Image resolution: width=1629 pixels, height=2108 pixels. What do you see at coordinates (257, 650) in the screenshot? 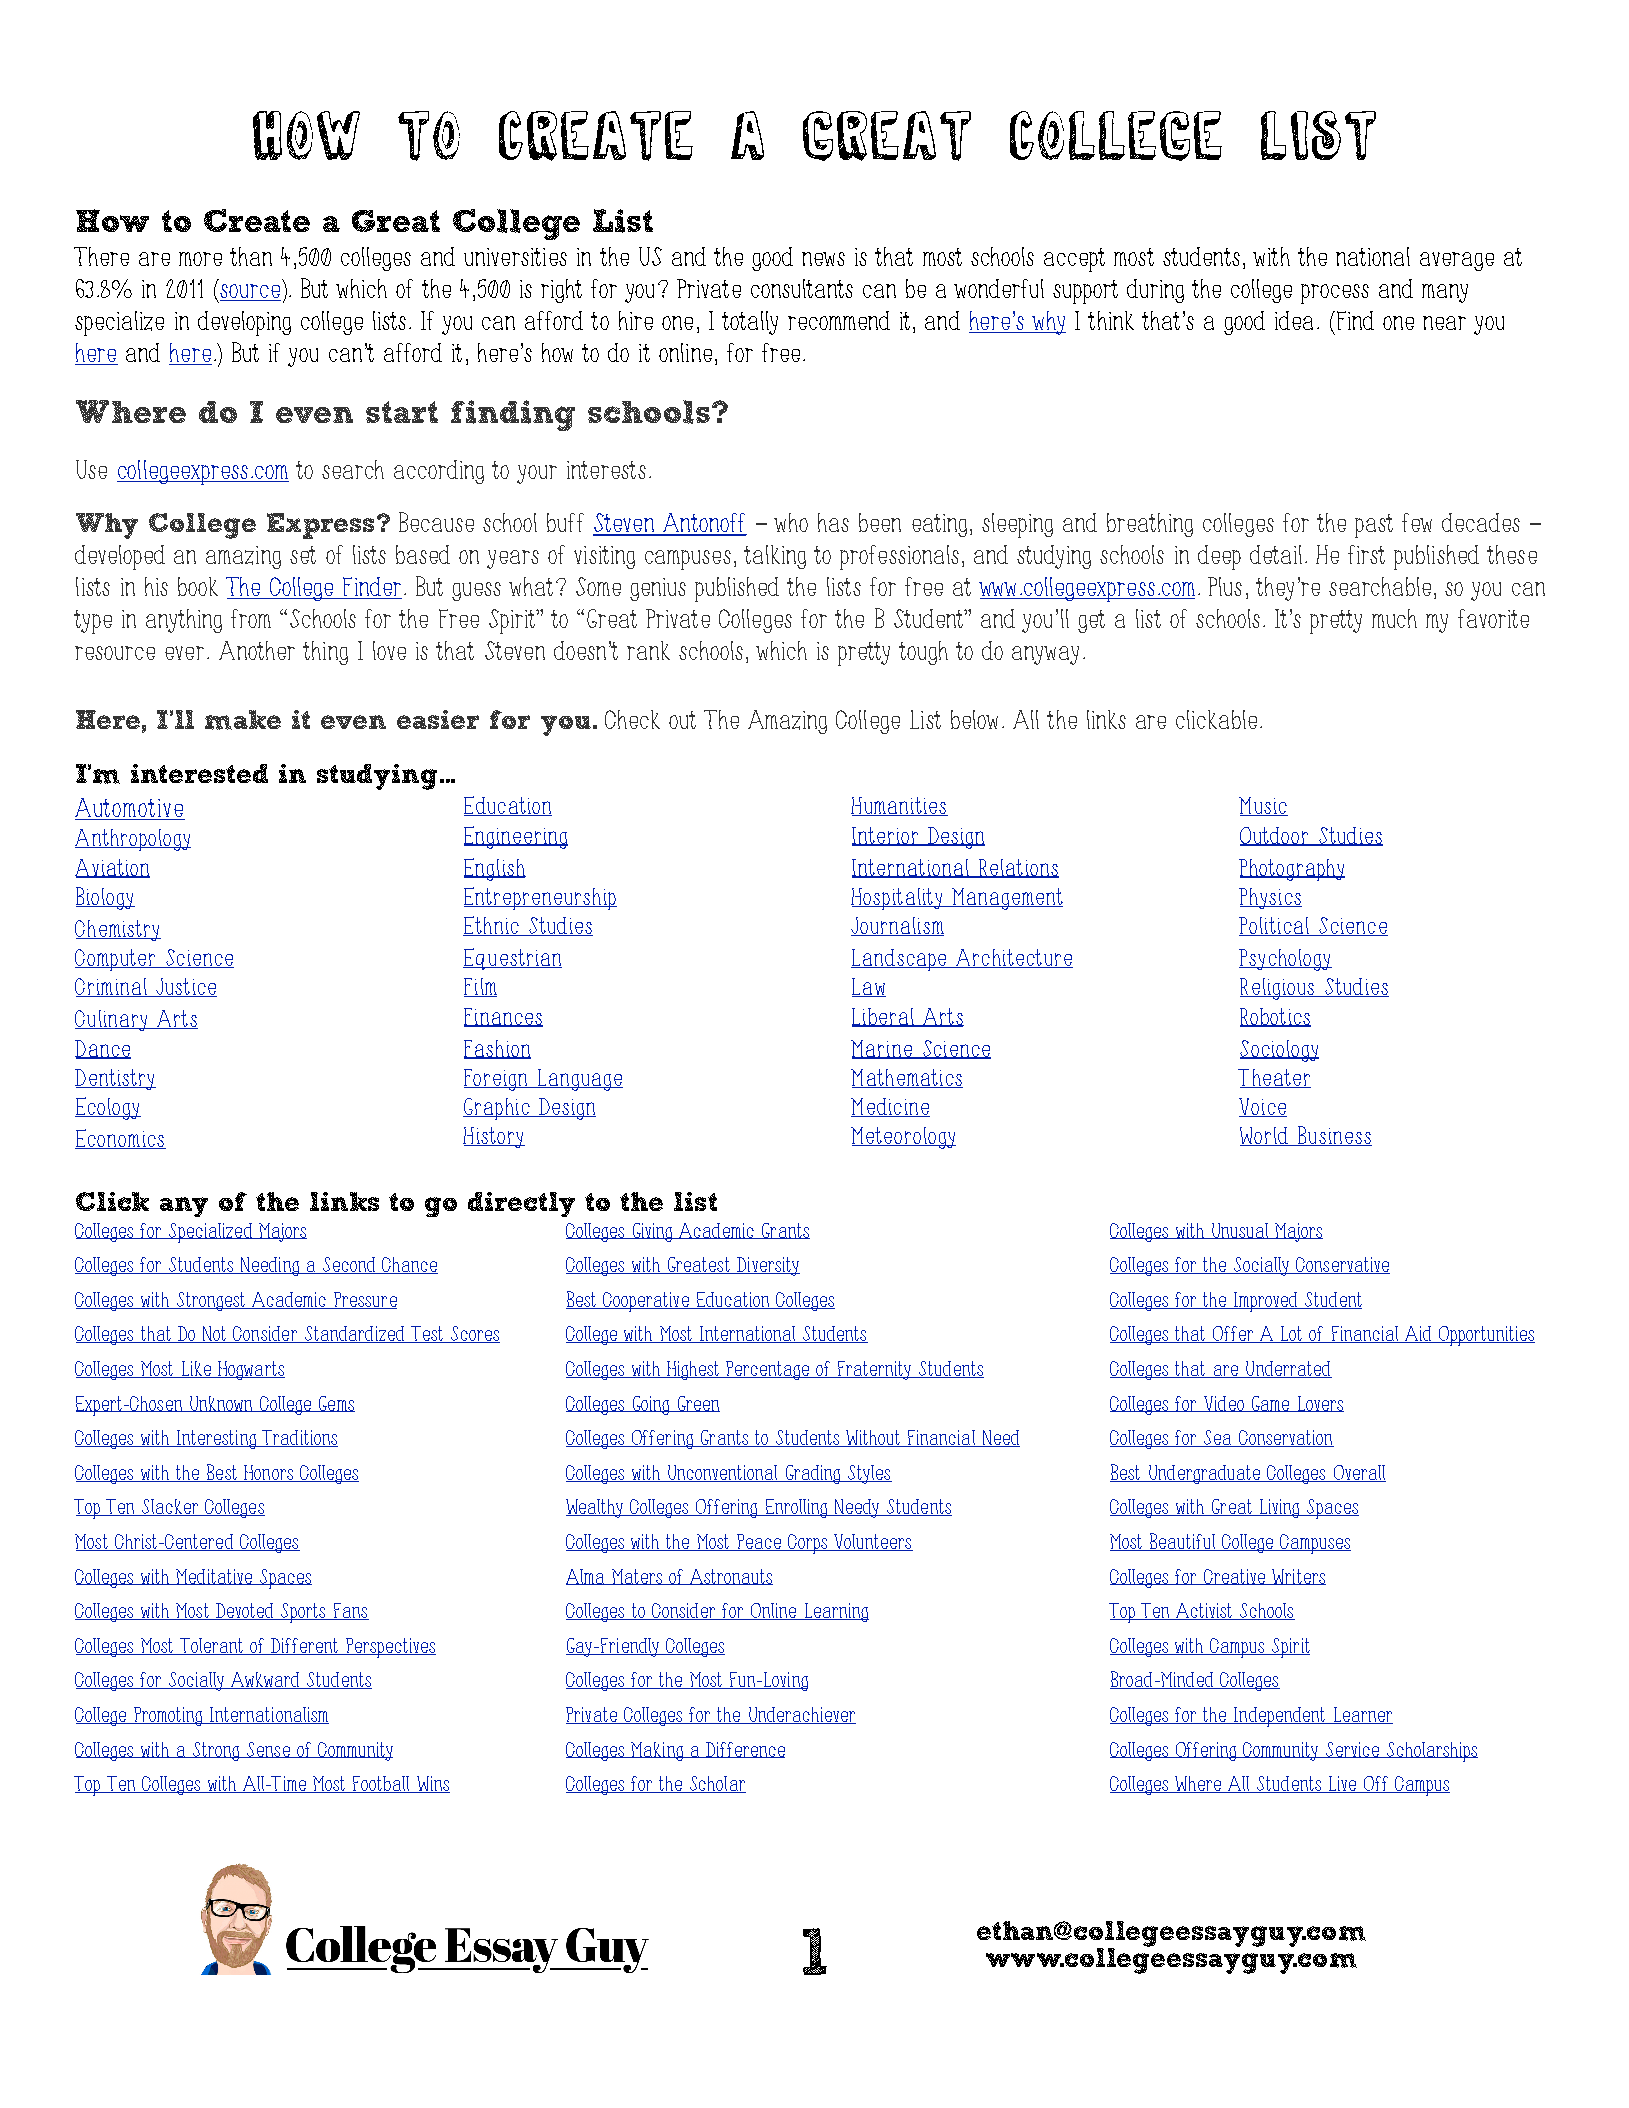
I see `Another` at bounding box center [257, 650].
